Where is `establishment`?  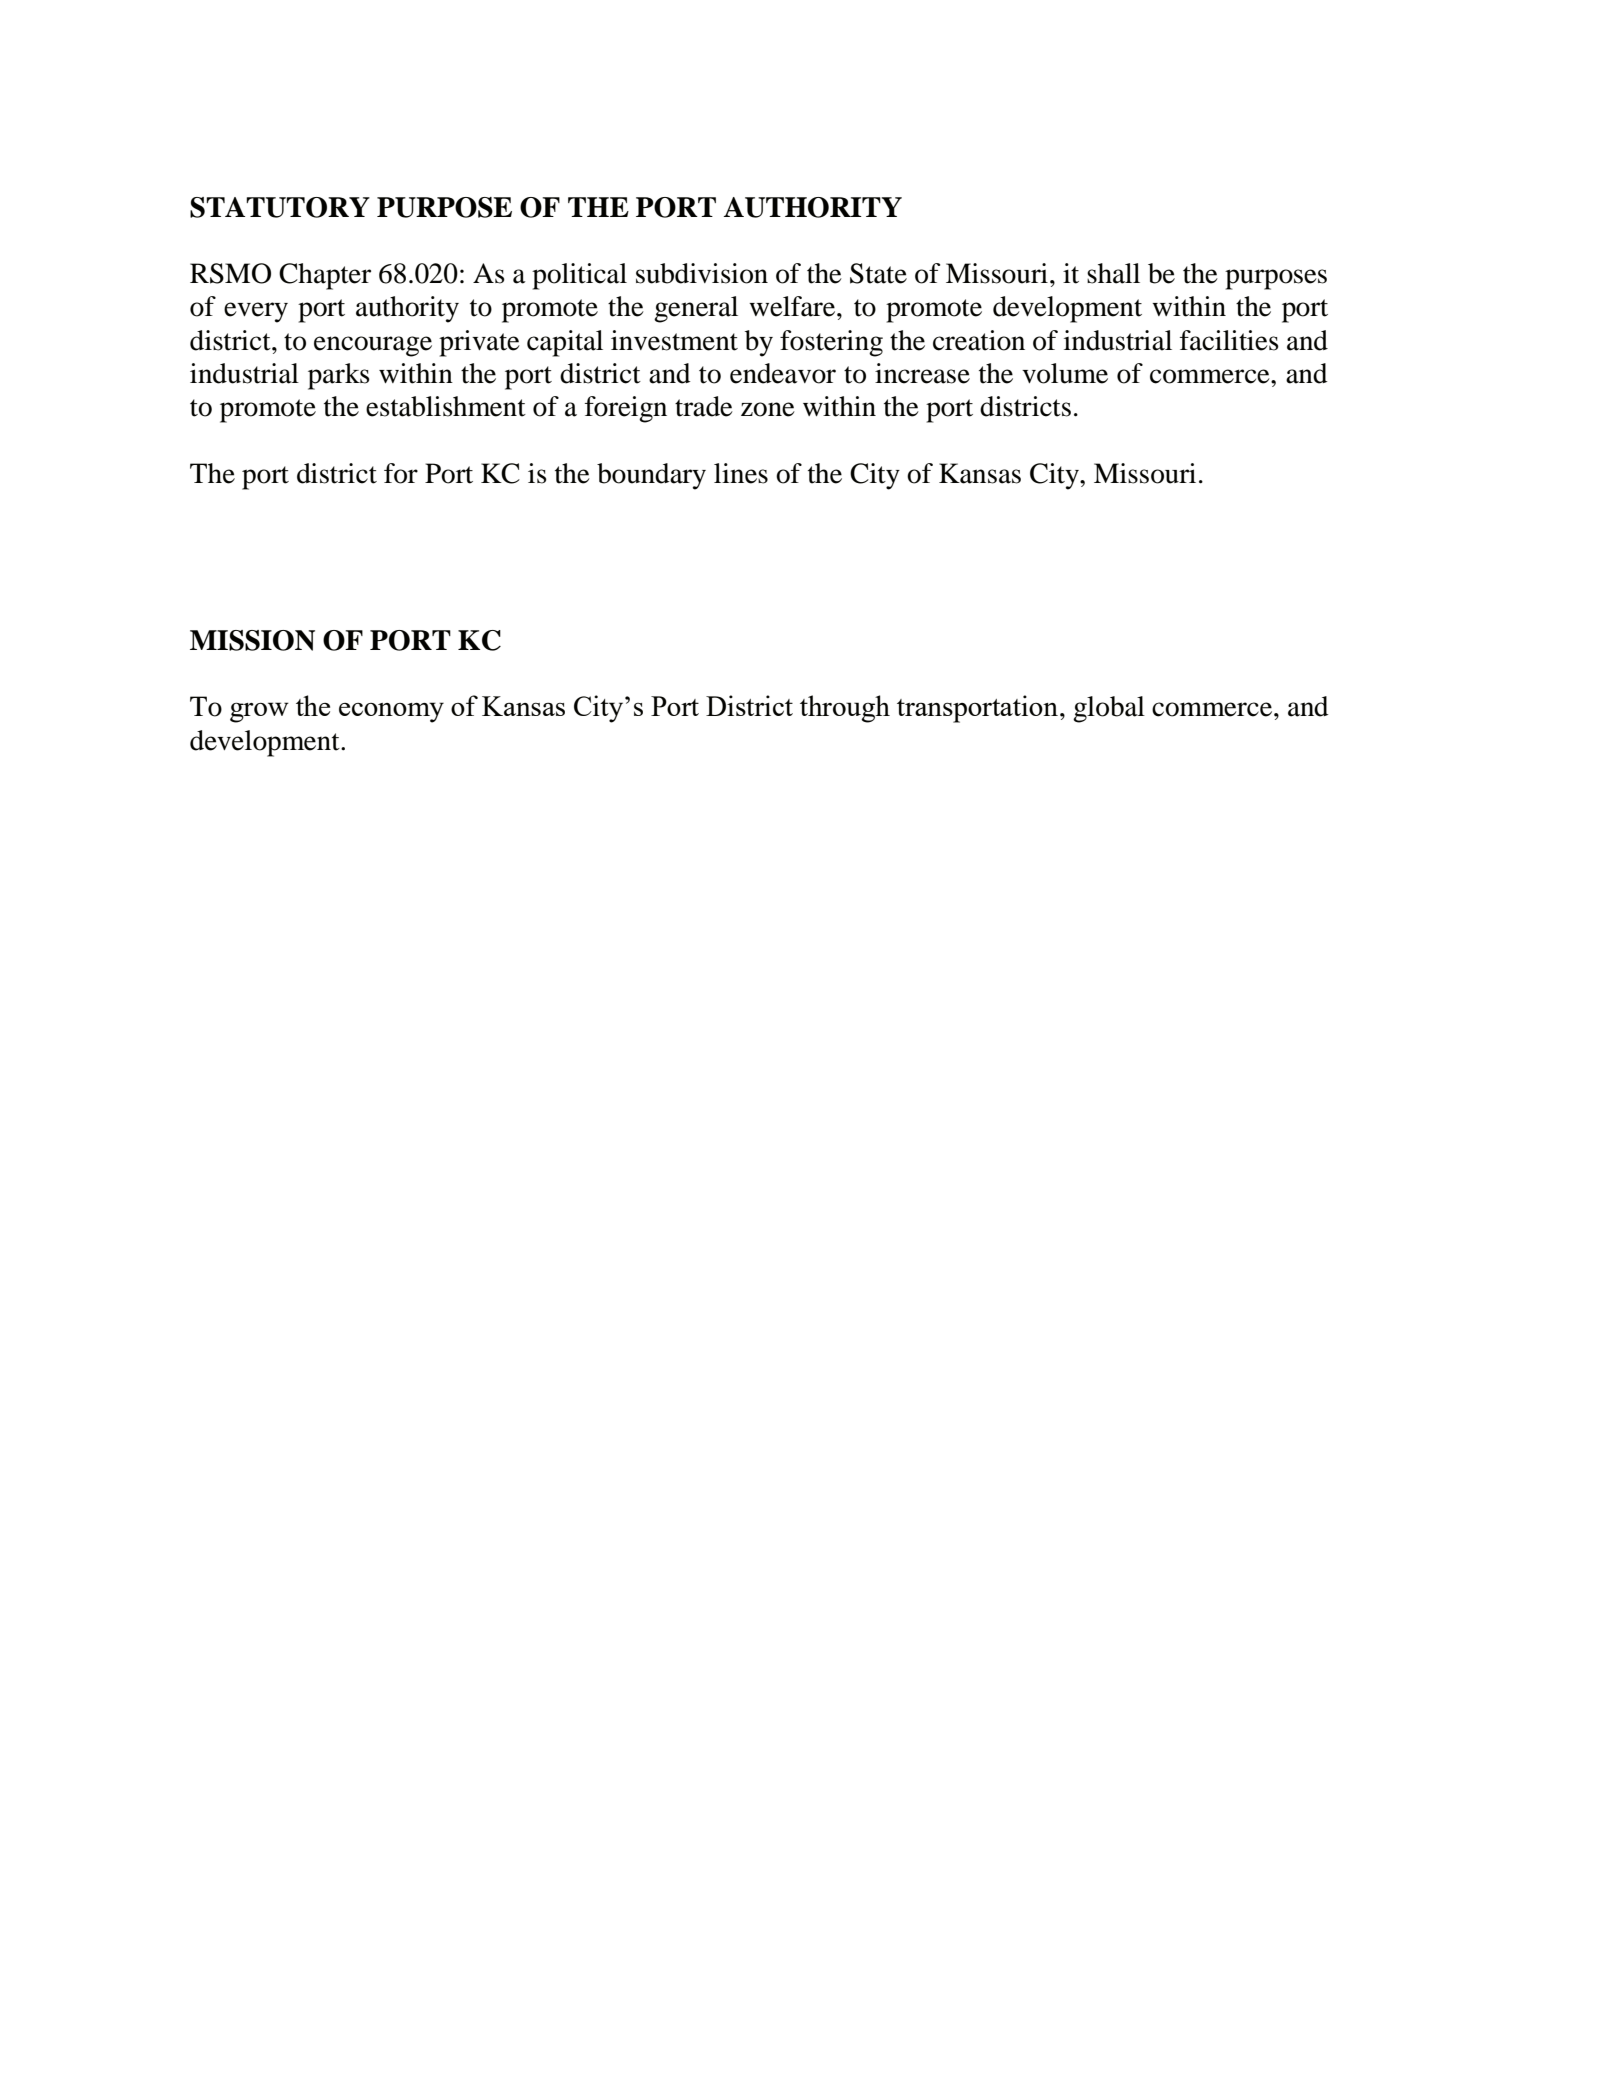 establishment is located at coordinates (446, 406).
